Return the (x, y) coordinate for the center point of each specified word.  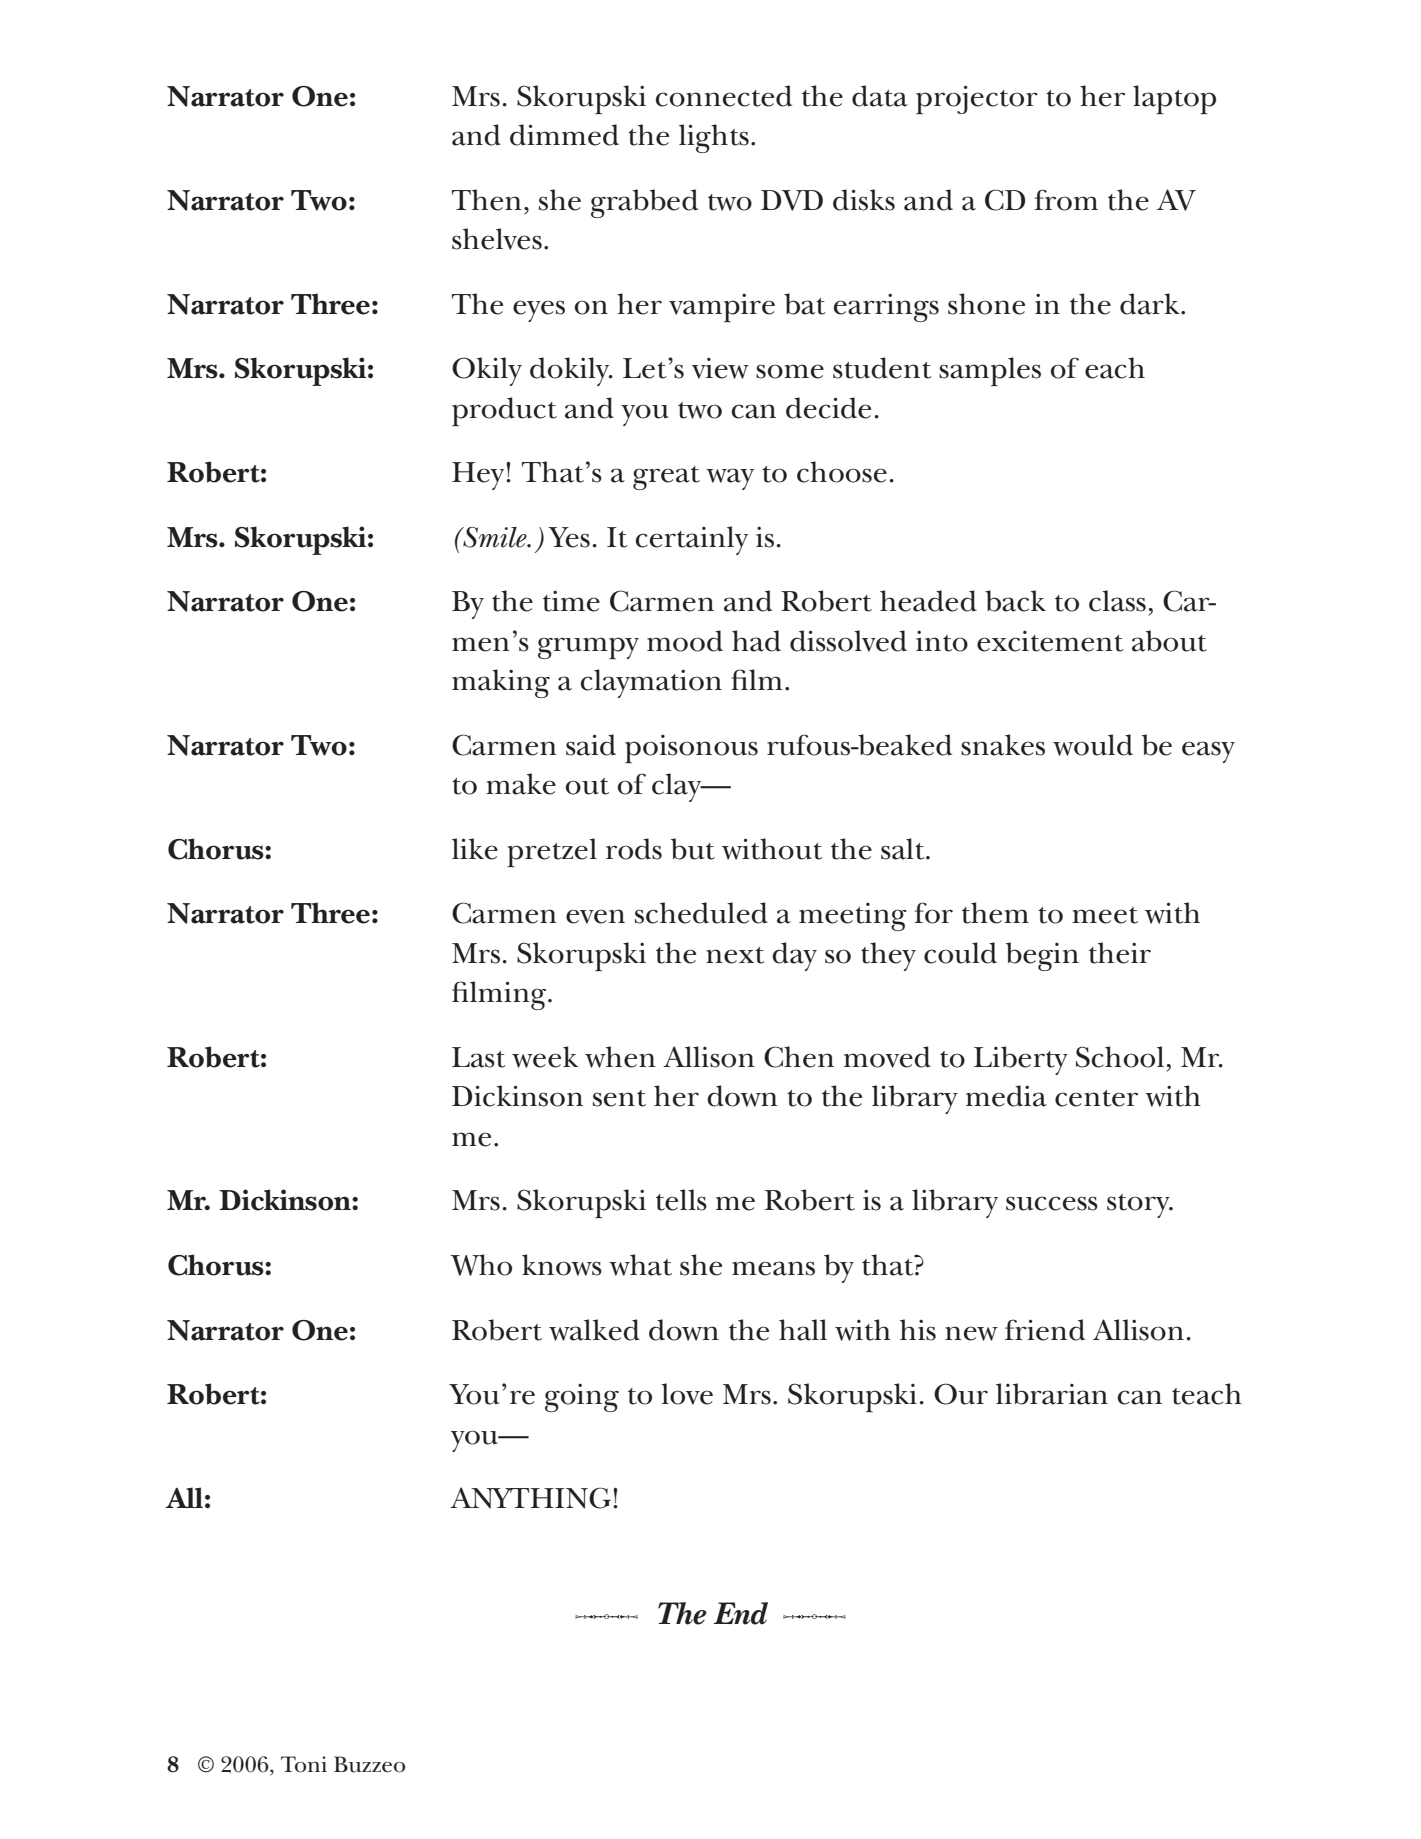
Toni (304, 1764)
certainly (692, 540)
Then (487, 200)
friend (1045, 1330)
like (475, 849)
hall (803, 1330)
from (1066, 200)
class (1117, 601)
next (735, 955)
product (504, 411)
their (1120, 953)
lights (714, 138)
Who (481, 1265)
